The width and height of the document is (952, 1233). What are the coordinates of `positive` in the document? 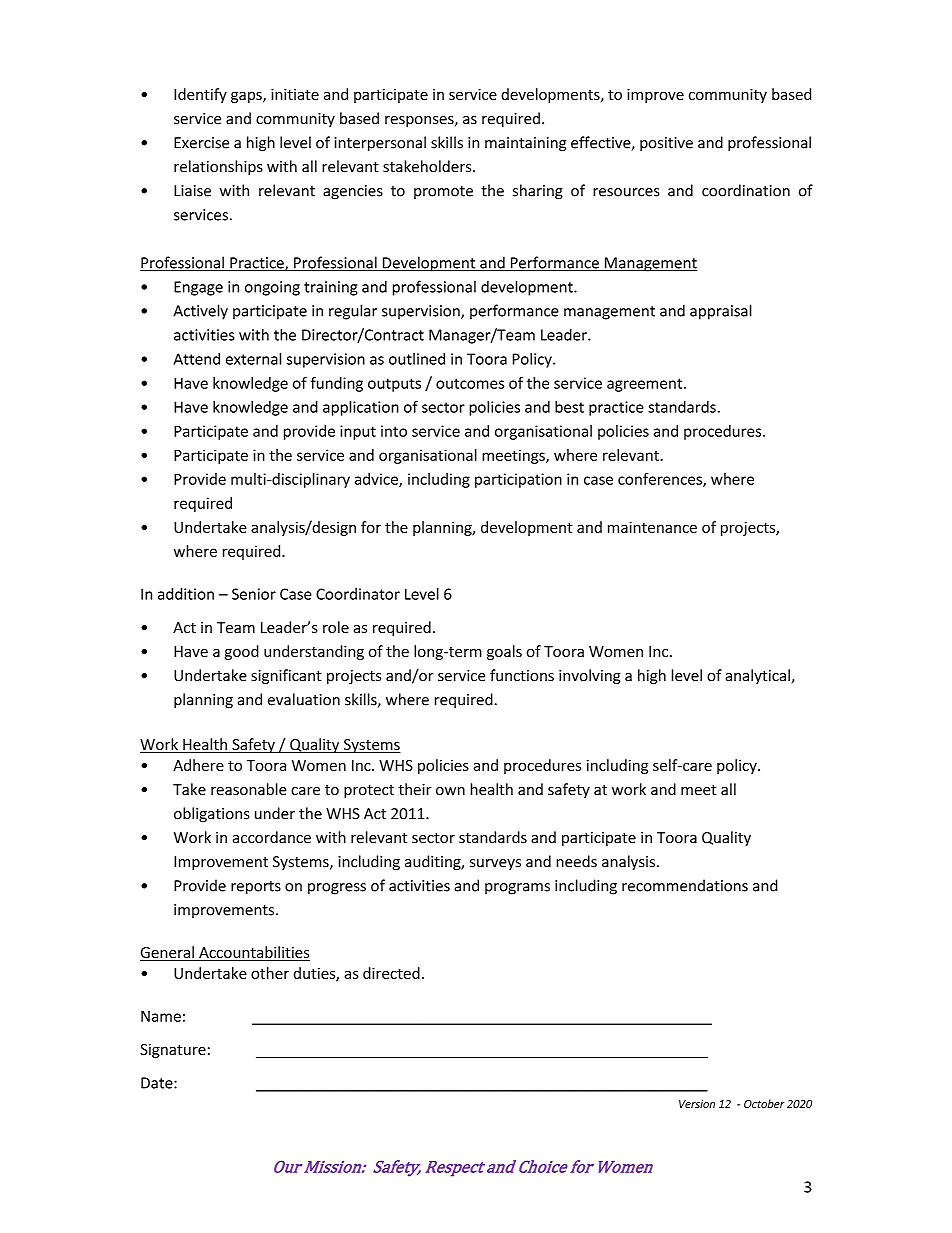 It's located at (666, 144).
